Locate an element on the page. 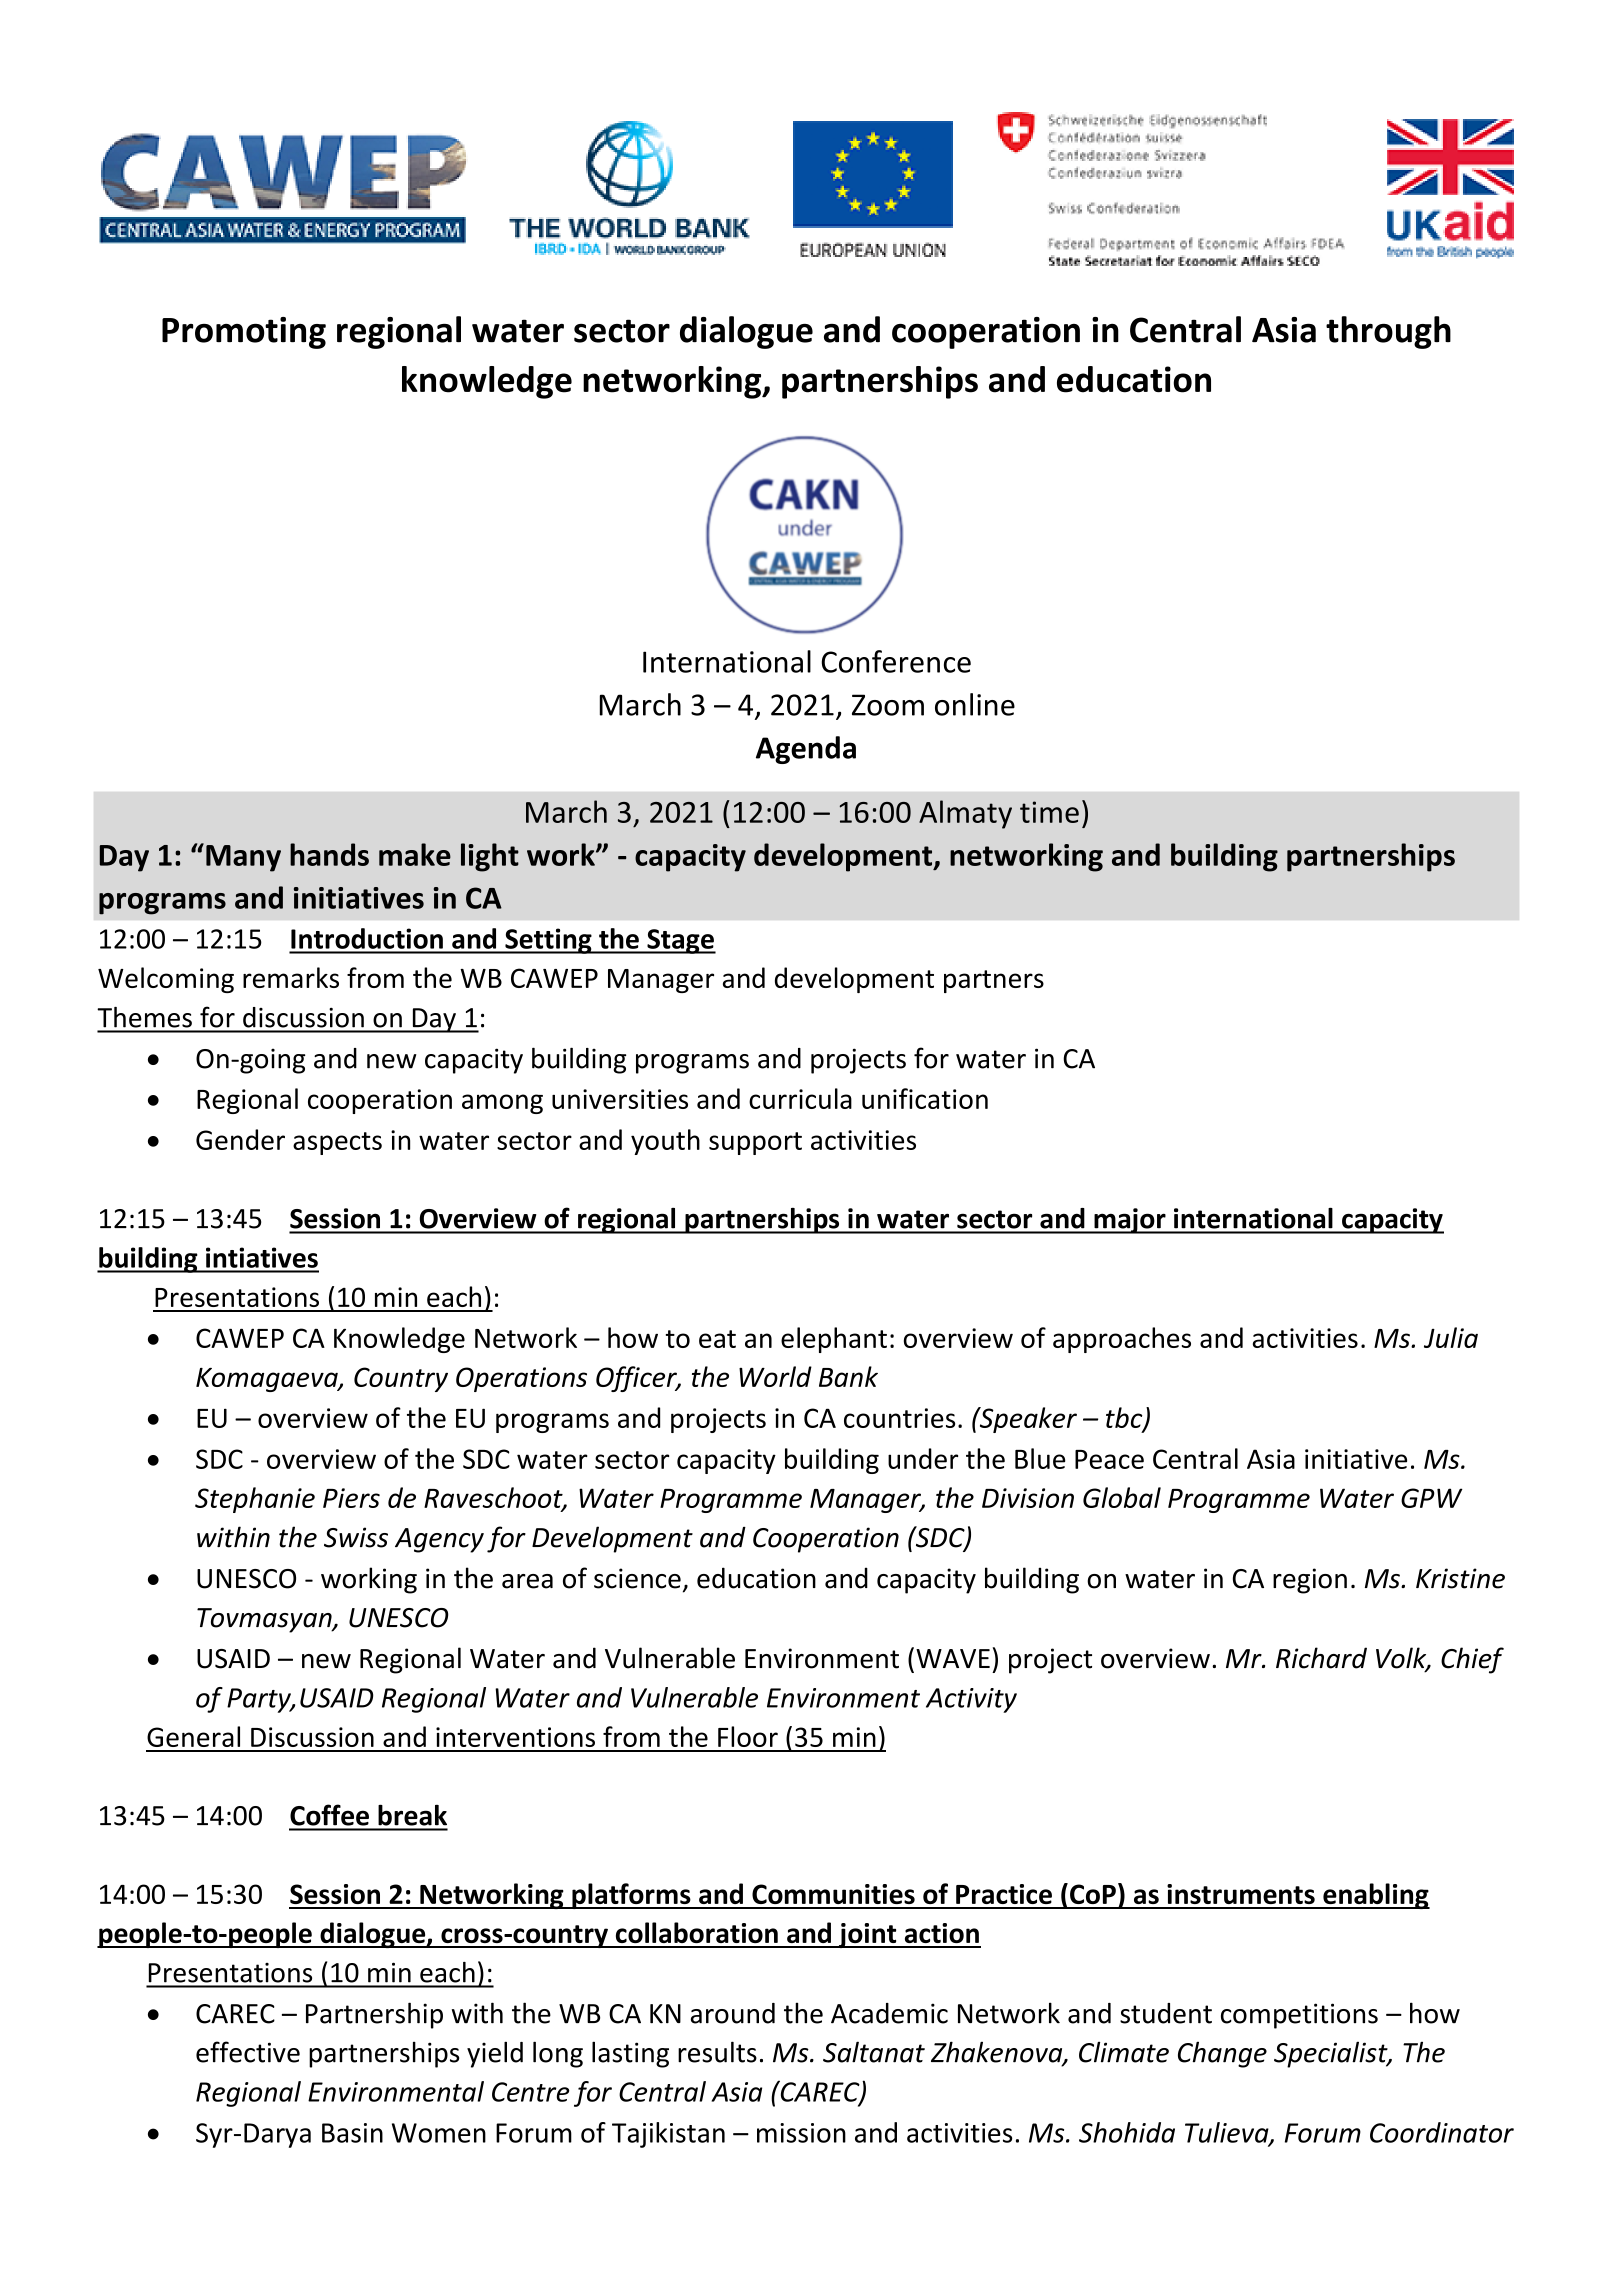 The height and width of the image is (2281, 1613). Basin is located at coordinates (352, 2133).
